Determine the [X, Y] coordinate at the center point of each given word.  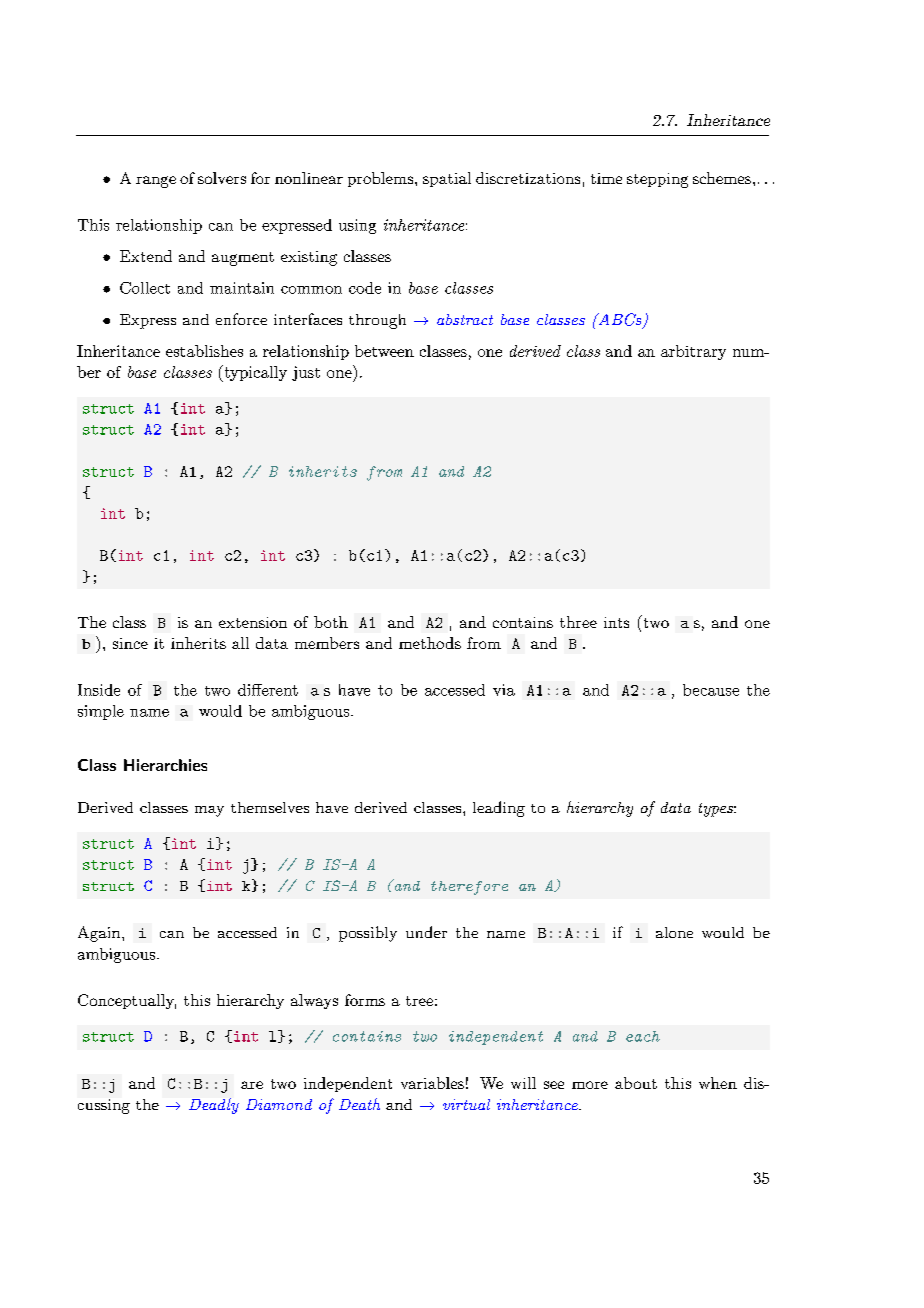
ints [616, 622]
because [711, 690]
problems [380, 179]
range [156, 182]
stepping [657, 180]
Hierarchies [165, 765]
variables [432, 1083]
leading [499, 809]
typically [254, 373]
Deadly [214, 1106]
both [331, 622]
